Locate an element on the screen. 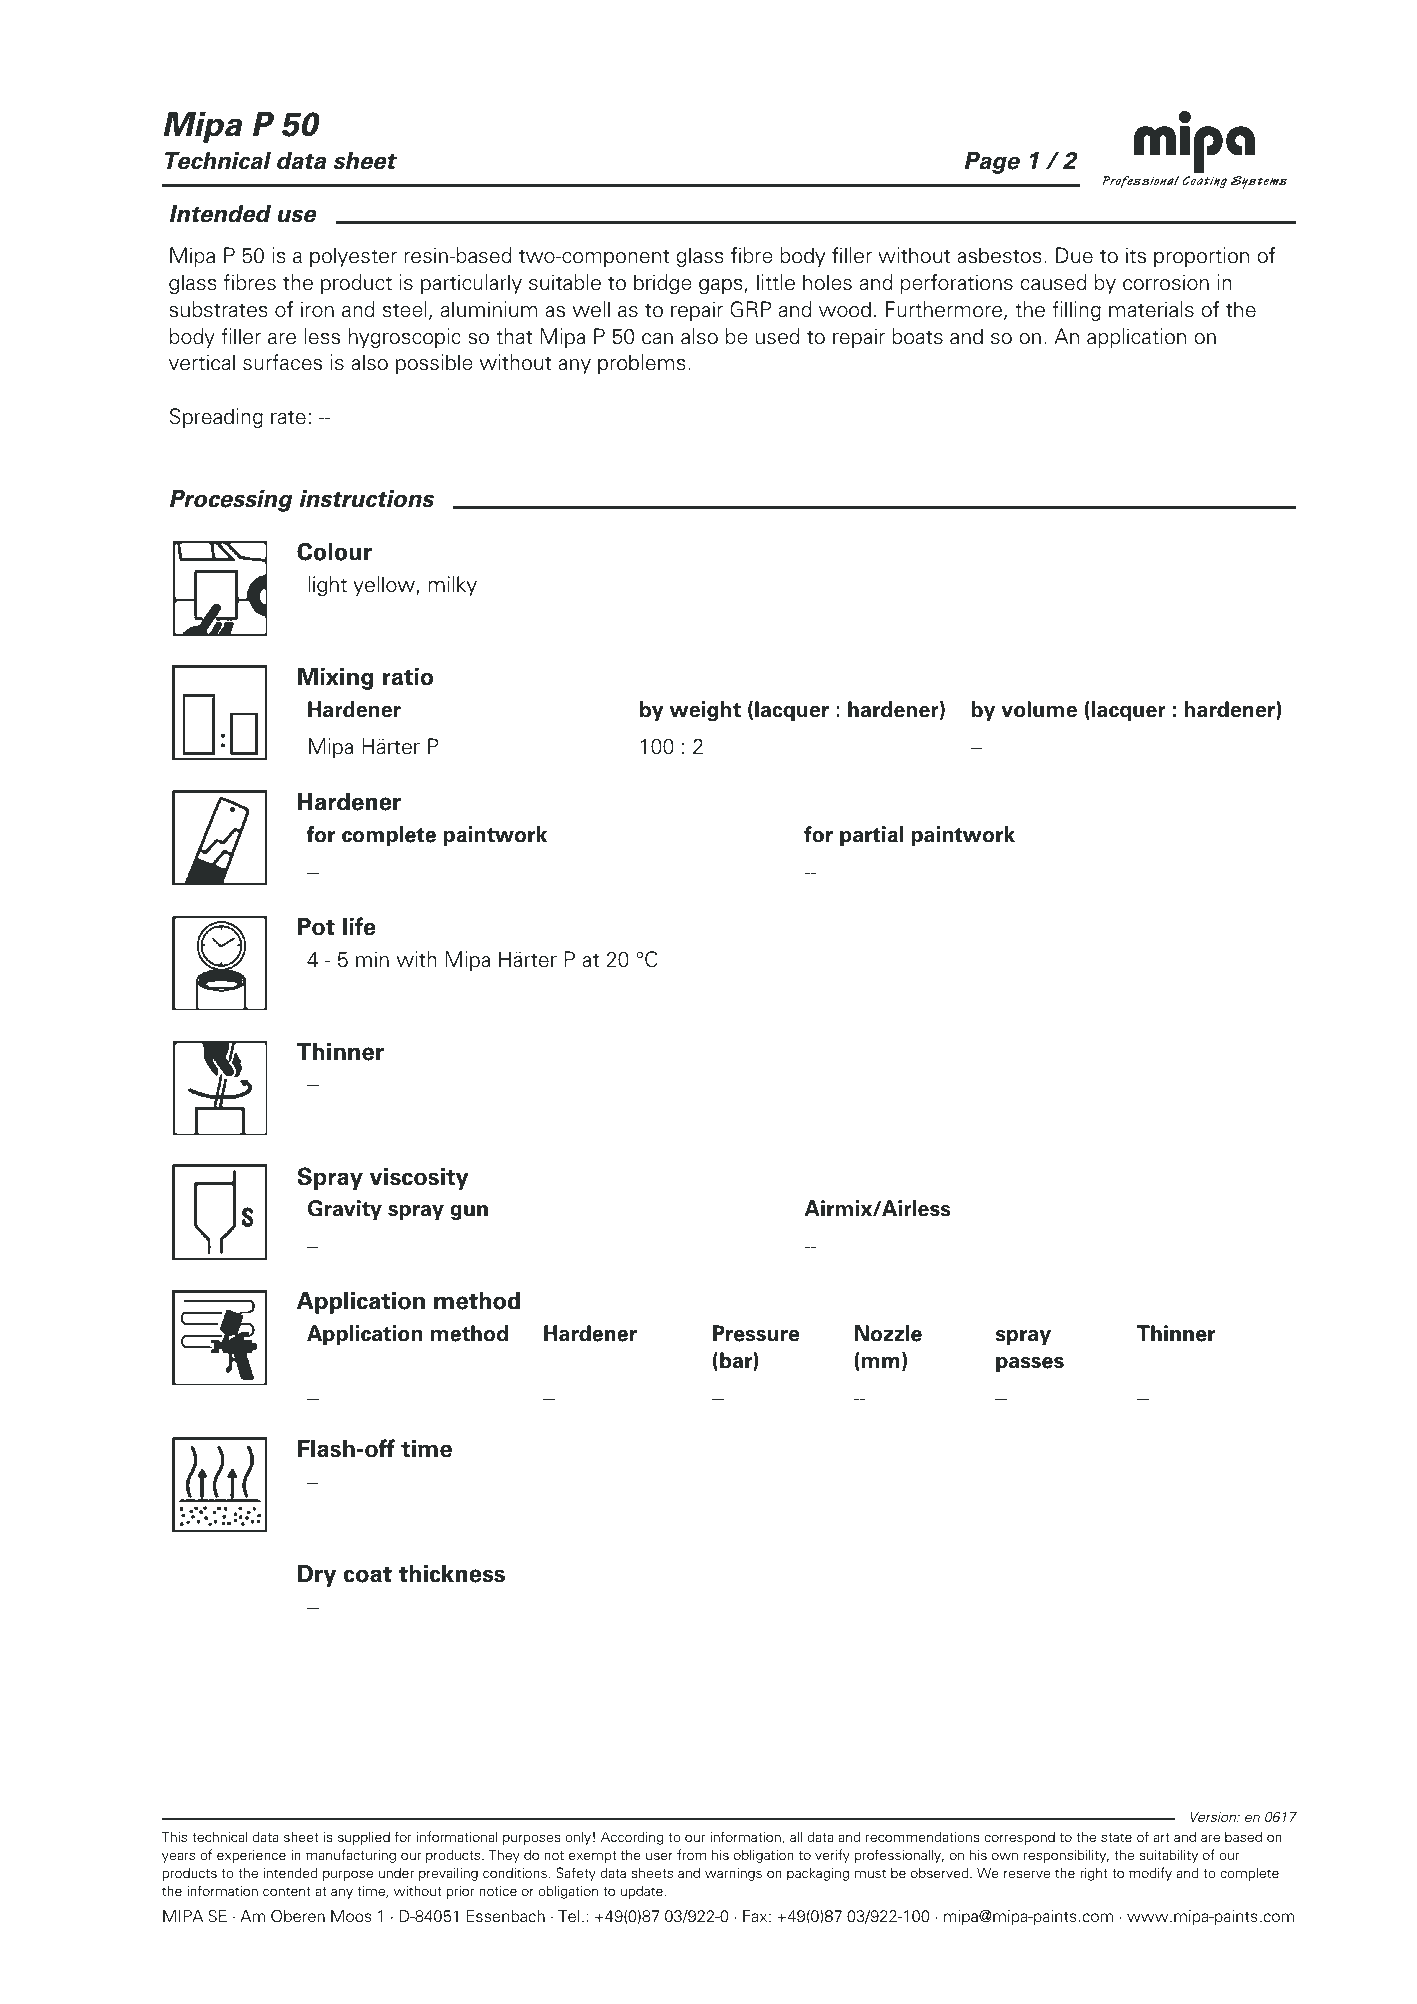  polyester is located at coordinates (353, 257).
